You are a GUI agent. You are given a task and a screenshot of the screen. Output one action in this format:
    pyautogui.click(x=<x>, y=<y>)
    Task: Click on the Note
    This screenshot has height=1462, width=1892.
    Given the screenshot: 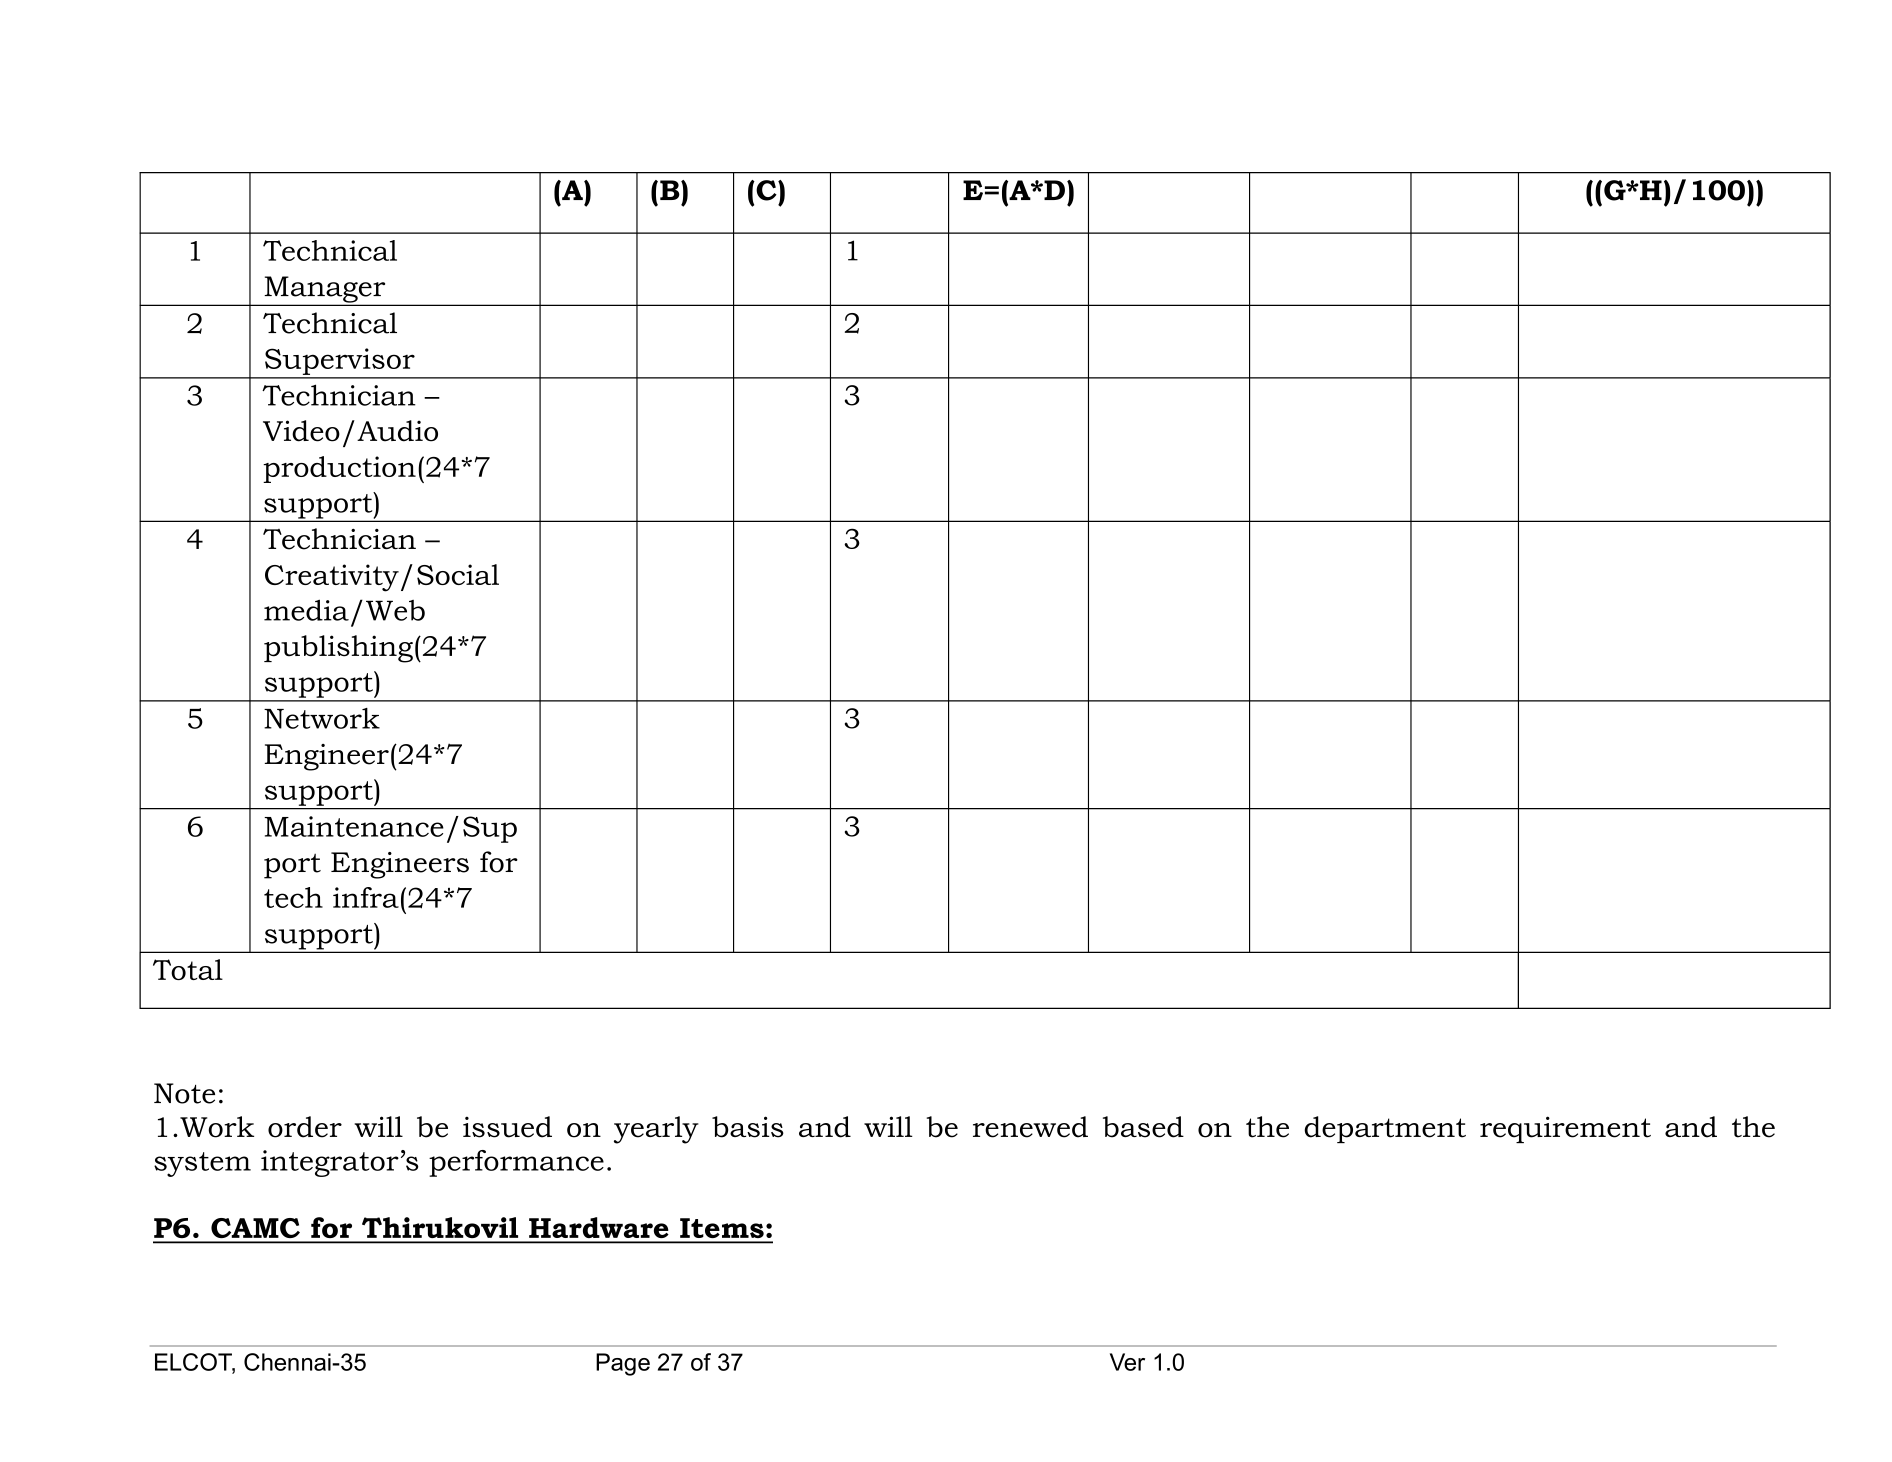 What is the action you would take?
    pyautogui.click(x=184, y=1093)
